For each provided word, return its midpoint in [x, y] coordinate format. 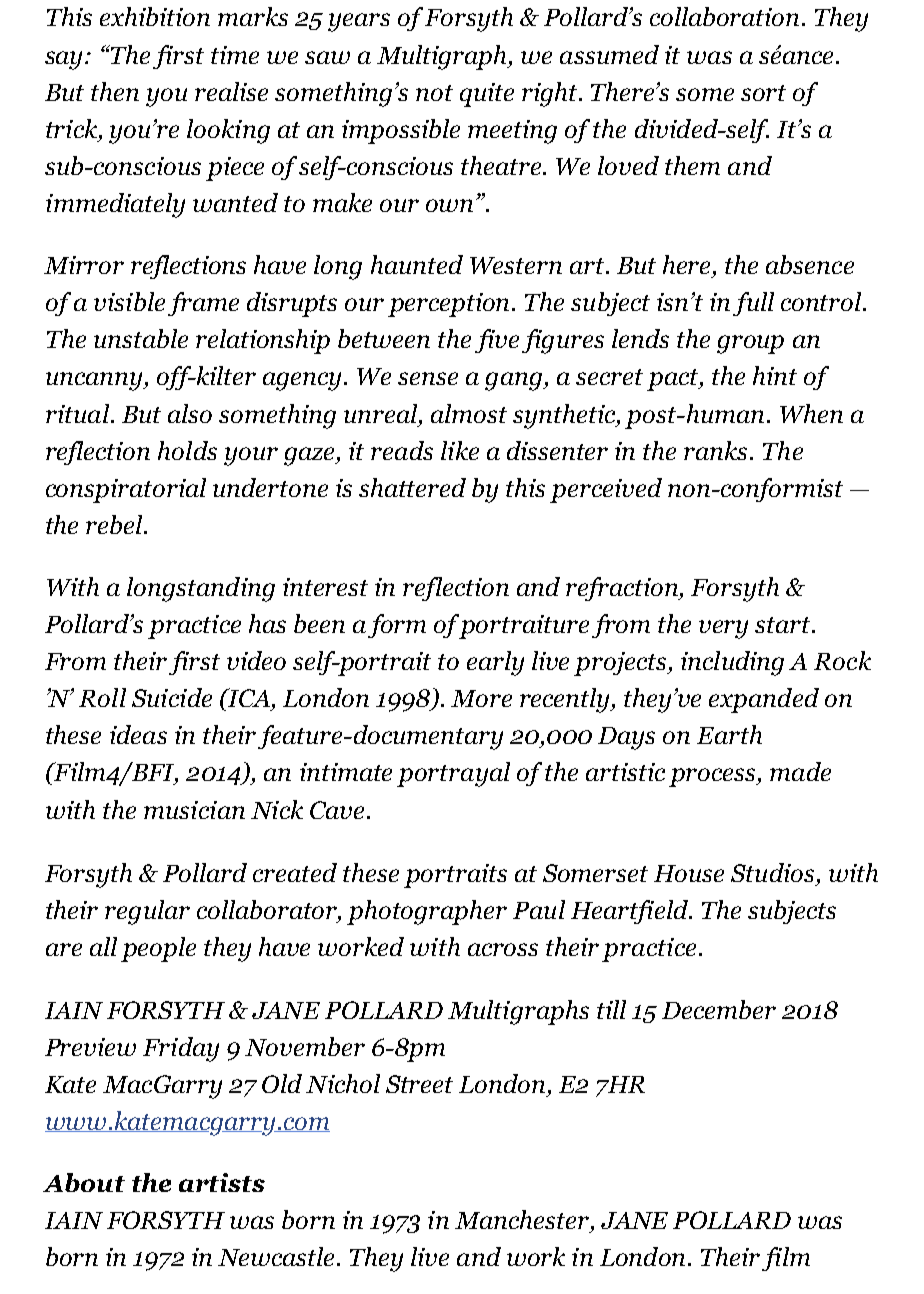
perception [450, 305]
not [434, 93]
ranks [717, 450]
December [719, 1009]
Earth [729, 734]
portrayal [453, 774]
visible [129, 301]
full [753, 304]
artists [222, 1182]
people [158, 949]
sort [763, 93]
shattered [412, 487]
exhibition [155, 16]
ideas [138, 734]
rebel [115, 524]
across [503, 949]
